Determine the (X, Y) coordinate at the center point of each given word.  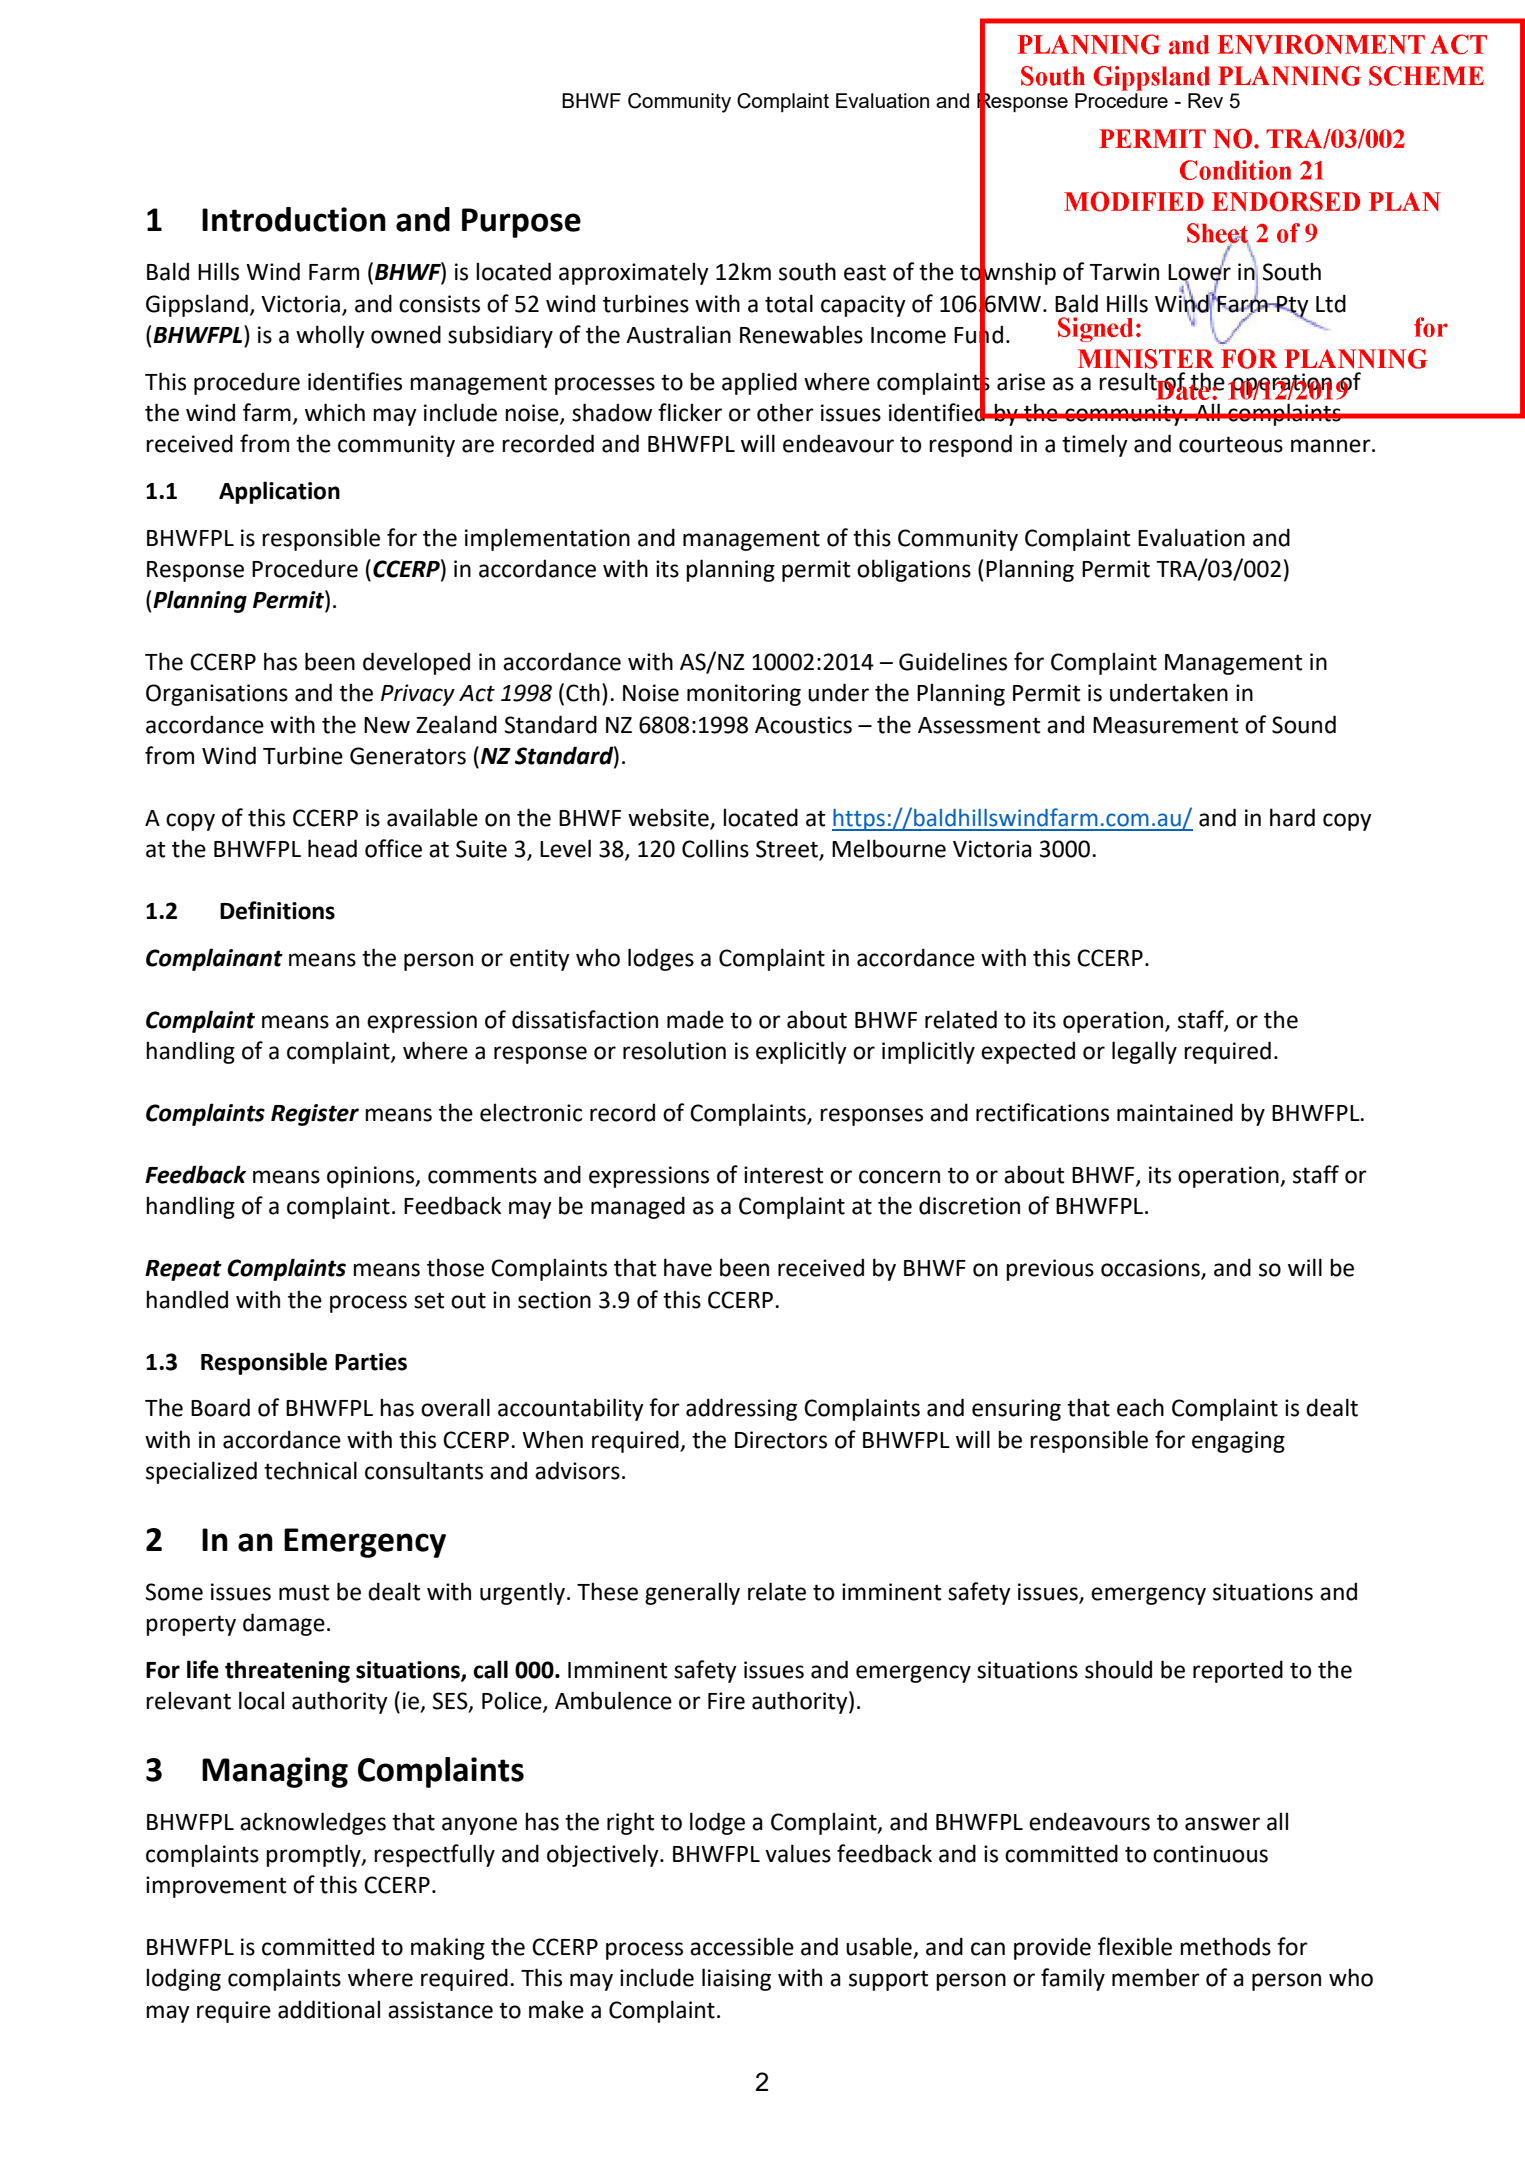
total (789, 303)
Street (788, 850)
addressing (741, 1409)
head (332, 848)
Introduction (294, 219)
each (1140, 1407)
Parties (371, 1362)
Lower (1199, 272)
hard (1292, 817)
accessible (742, 1946)
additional (329, 2009)
